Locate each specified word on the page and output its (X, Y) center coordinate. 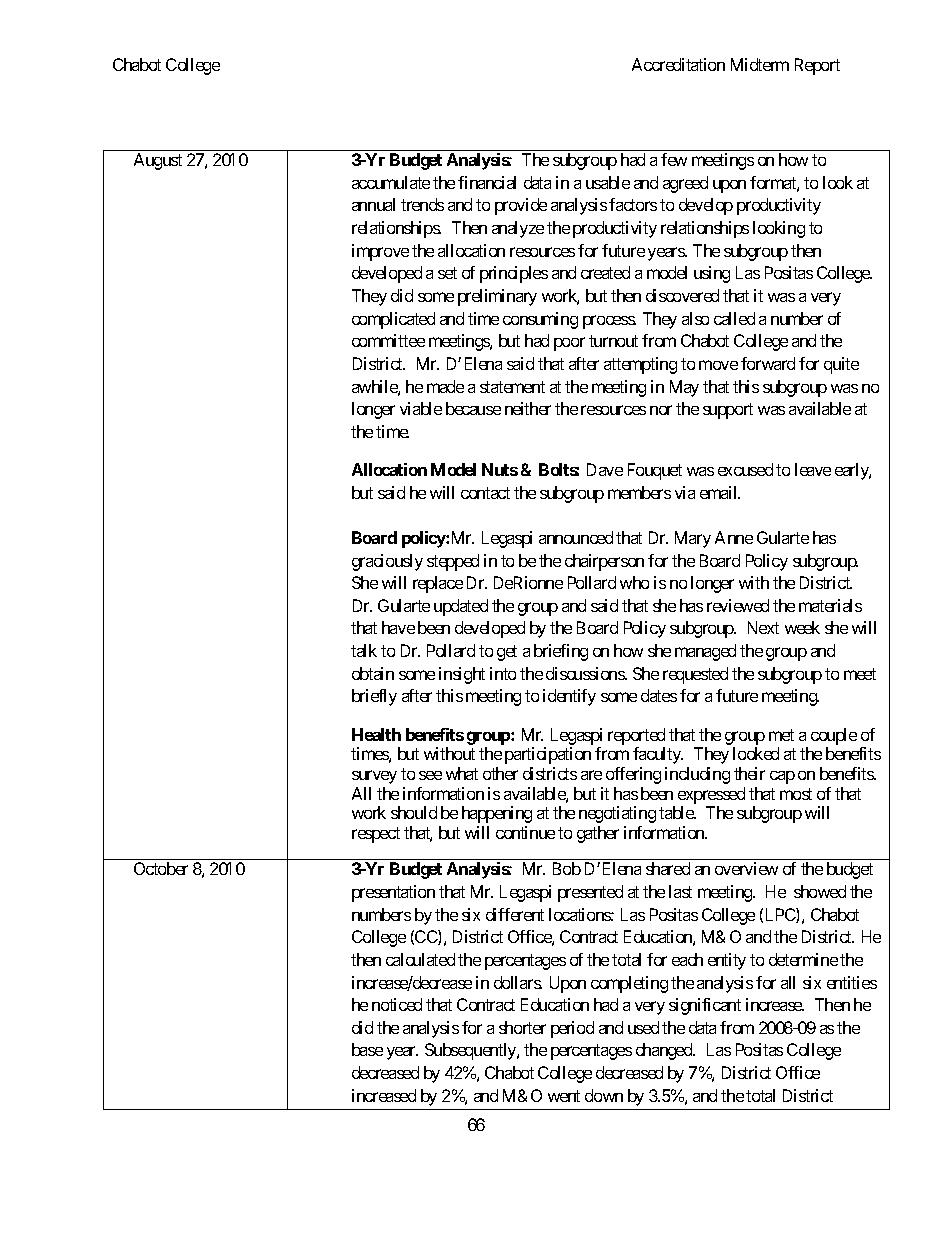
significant (705, 1006)
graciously (387, 562)
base (367, 1049)
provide (521, 206)
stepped (453, 562)
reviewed (738, 605)
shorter (522, 1027)
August (158, 161)
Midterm (760, 64)
